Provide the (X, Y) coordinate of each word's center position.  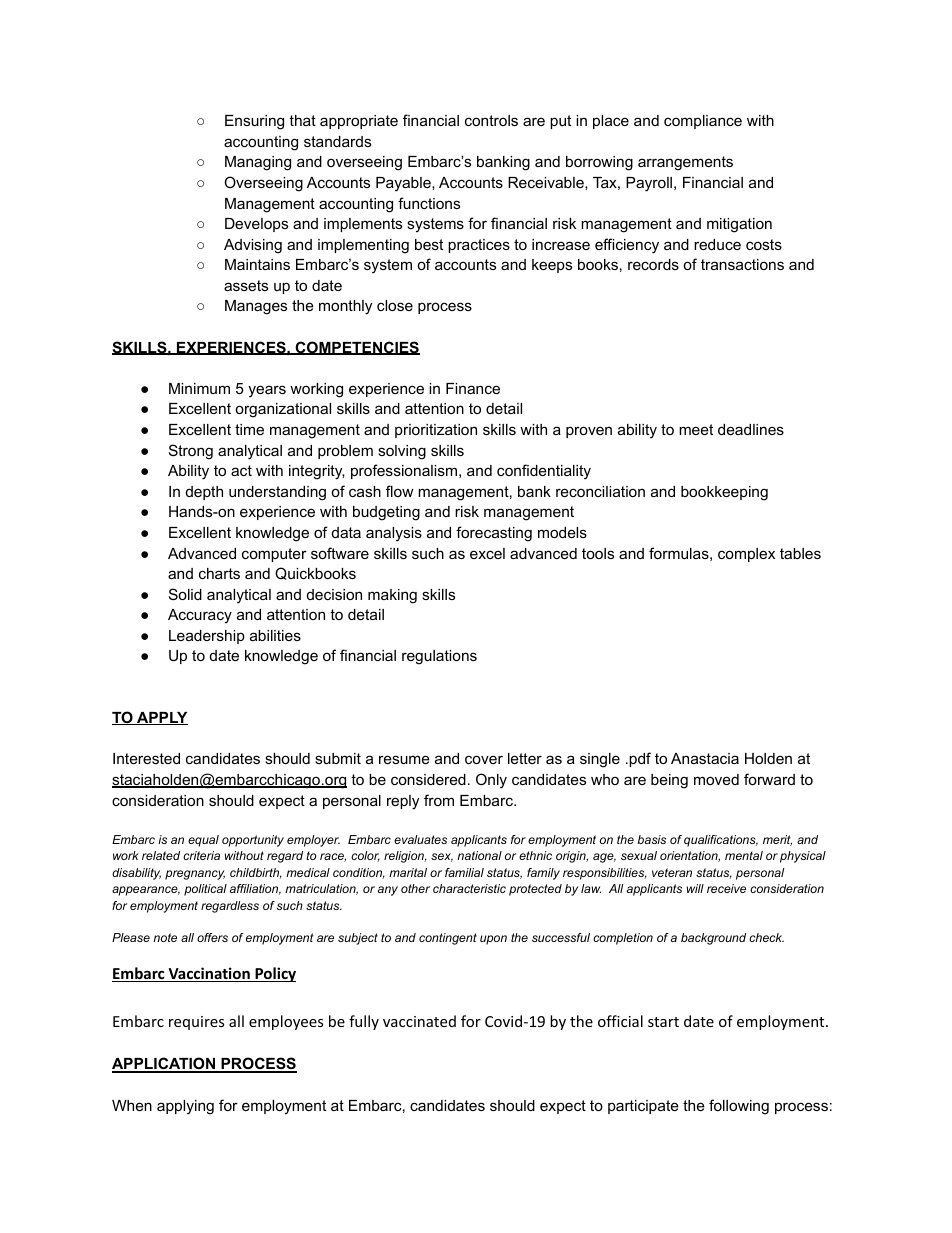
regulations (439, 657)
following (739, 1107)
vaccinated (419, 1021)
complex (746, 555)
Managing (258, 163)
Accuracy (200, 616)
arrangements (685, 163)
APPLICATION (164, 1065)
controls (491, 120)
